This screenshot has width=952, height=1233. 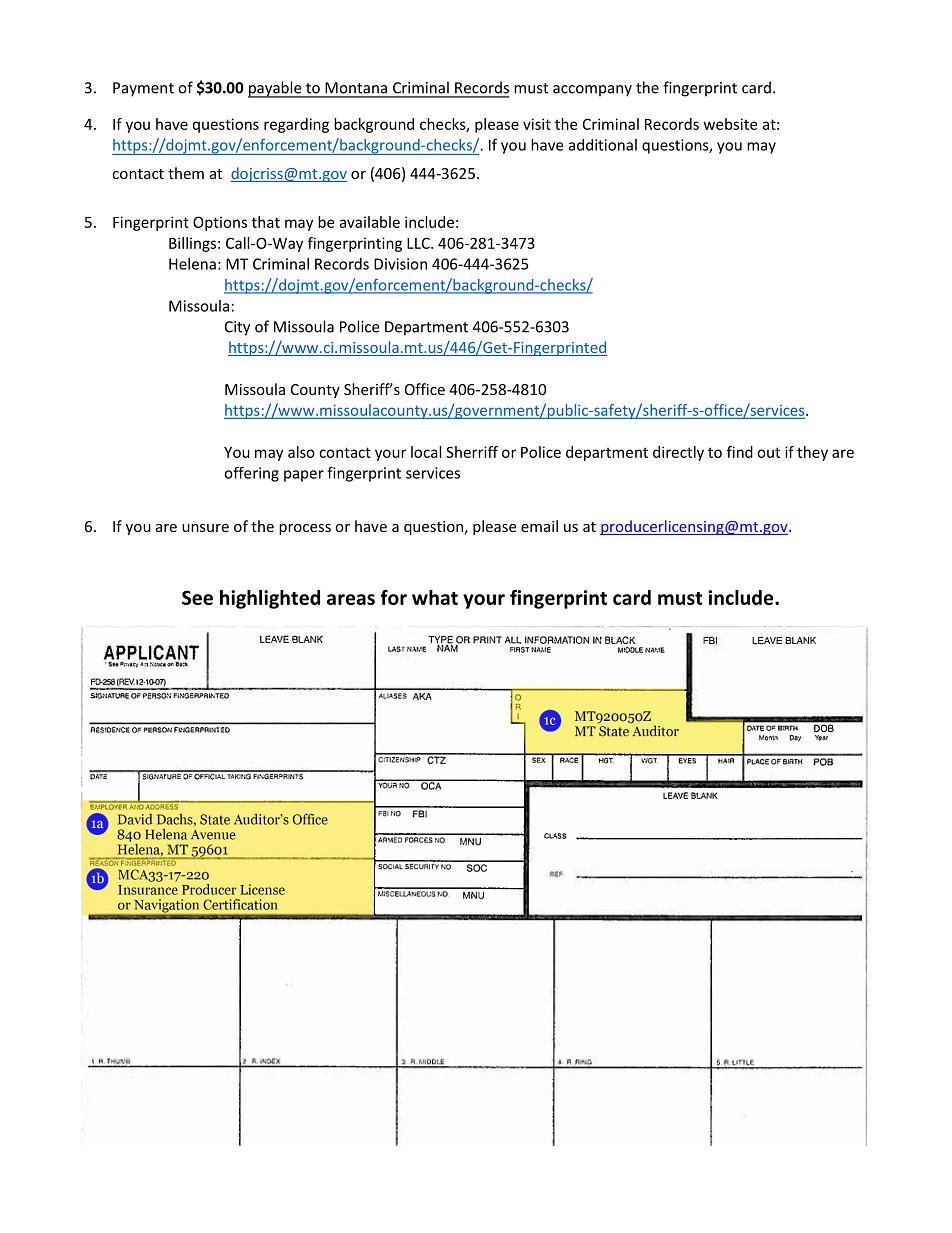 What do you see at coordinates (539, 526) in the screenshot?
I see `email` at bounding box center [539, 526].
